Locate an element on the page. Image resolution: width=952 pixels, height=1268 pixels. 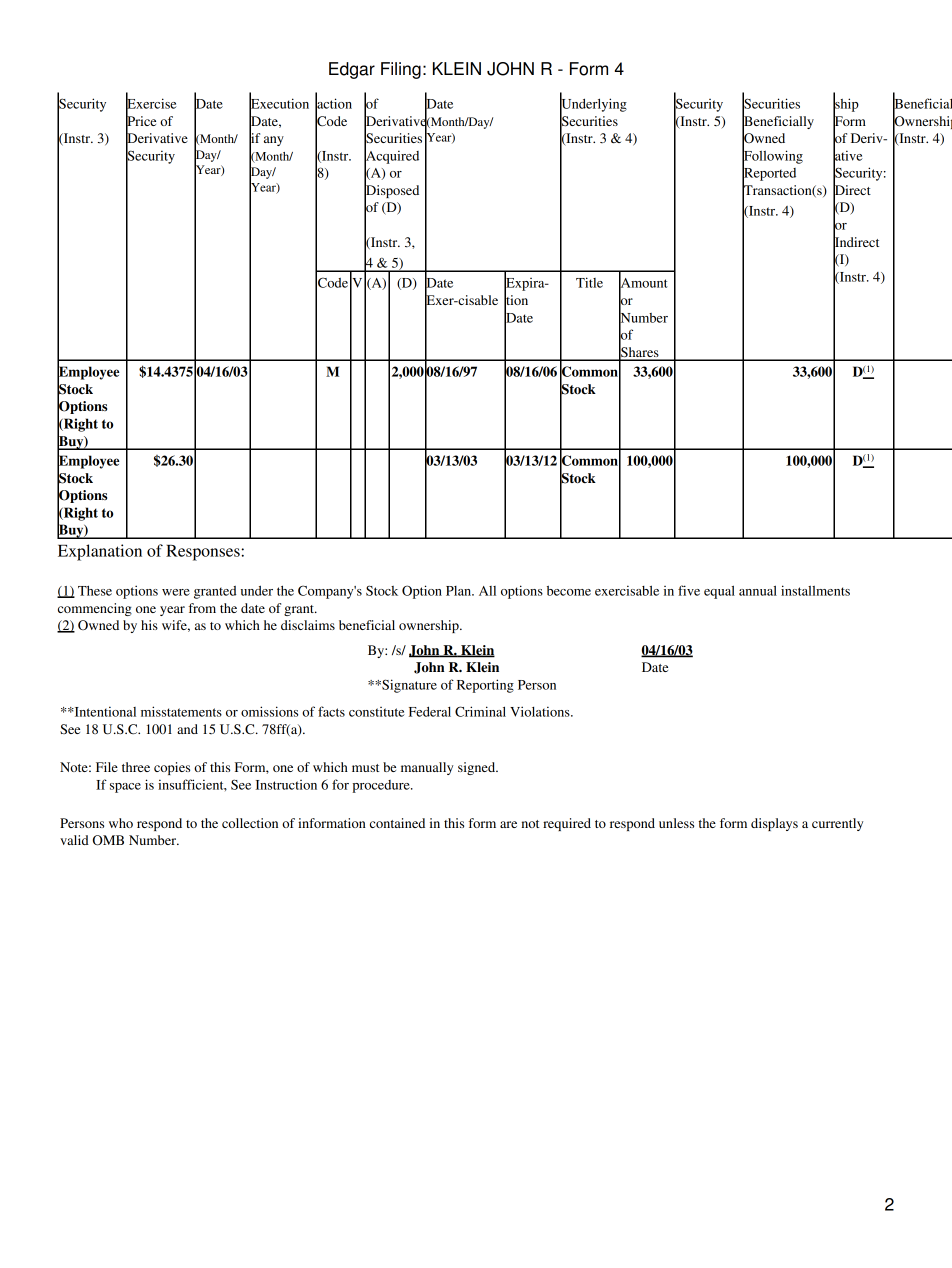
Amount is located at coordinates (643, 283).
